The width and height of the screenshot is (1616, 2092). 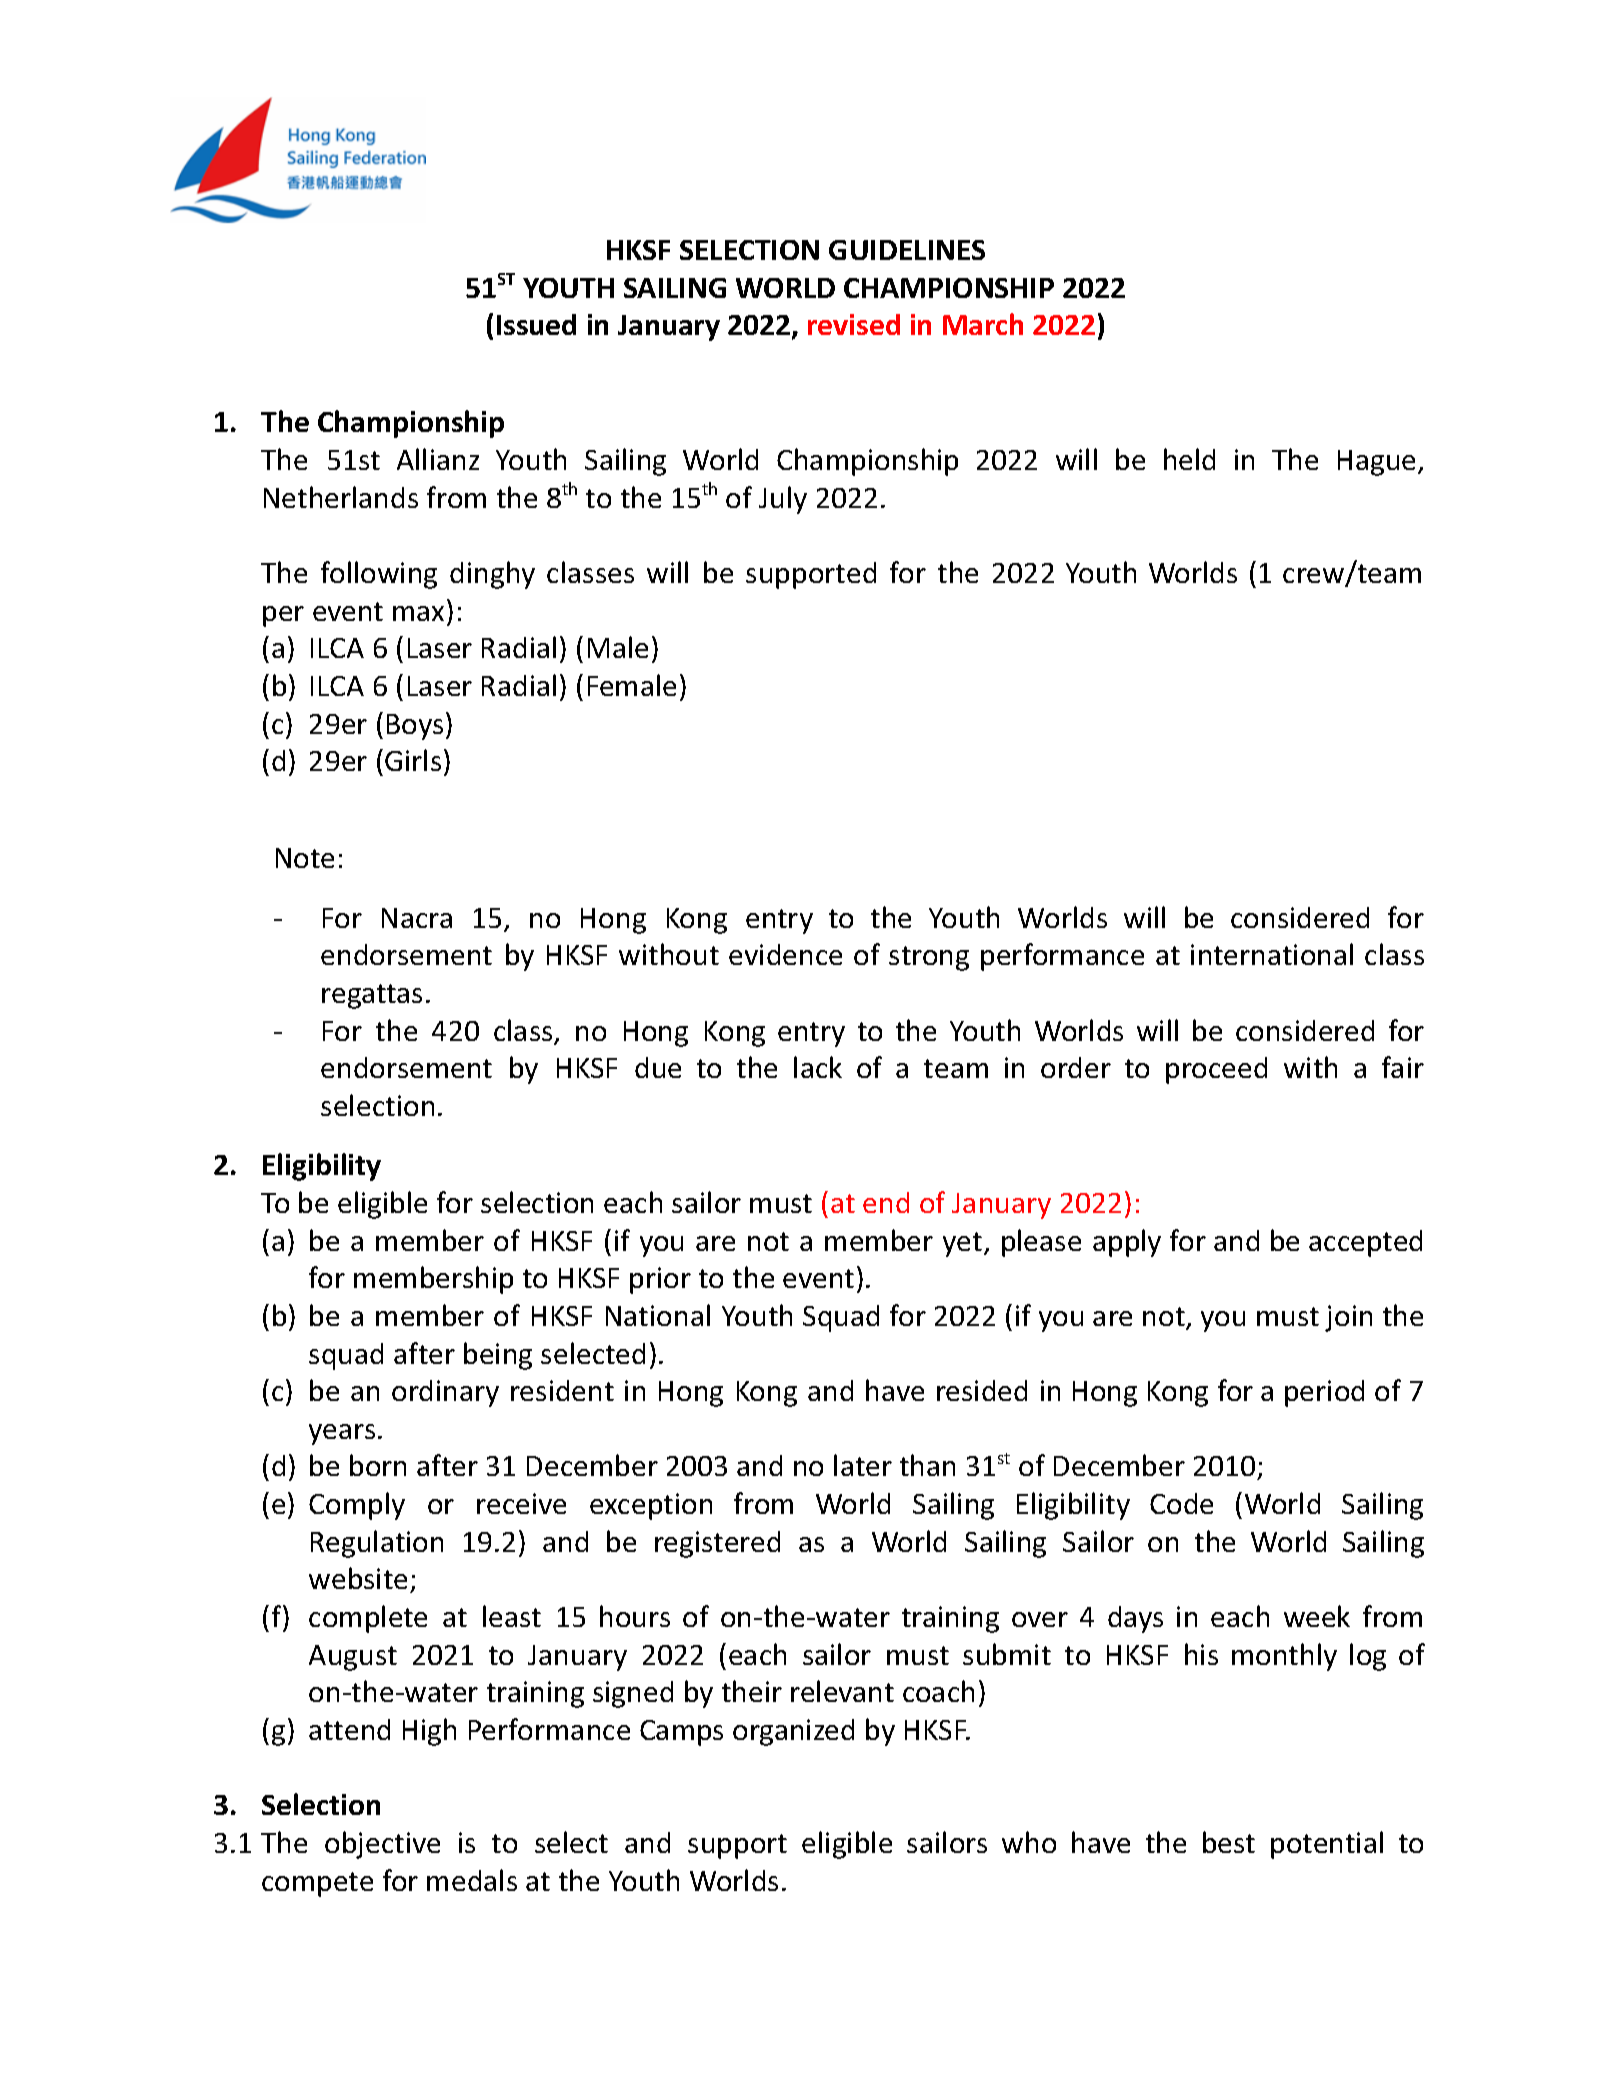 I want to click on held, so click(x=1189, y=459).
